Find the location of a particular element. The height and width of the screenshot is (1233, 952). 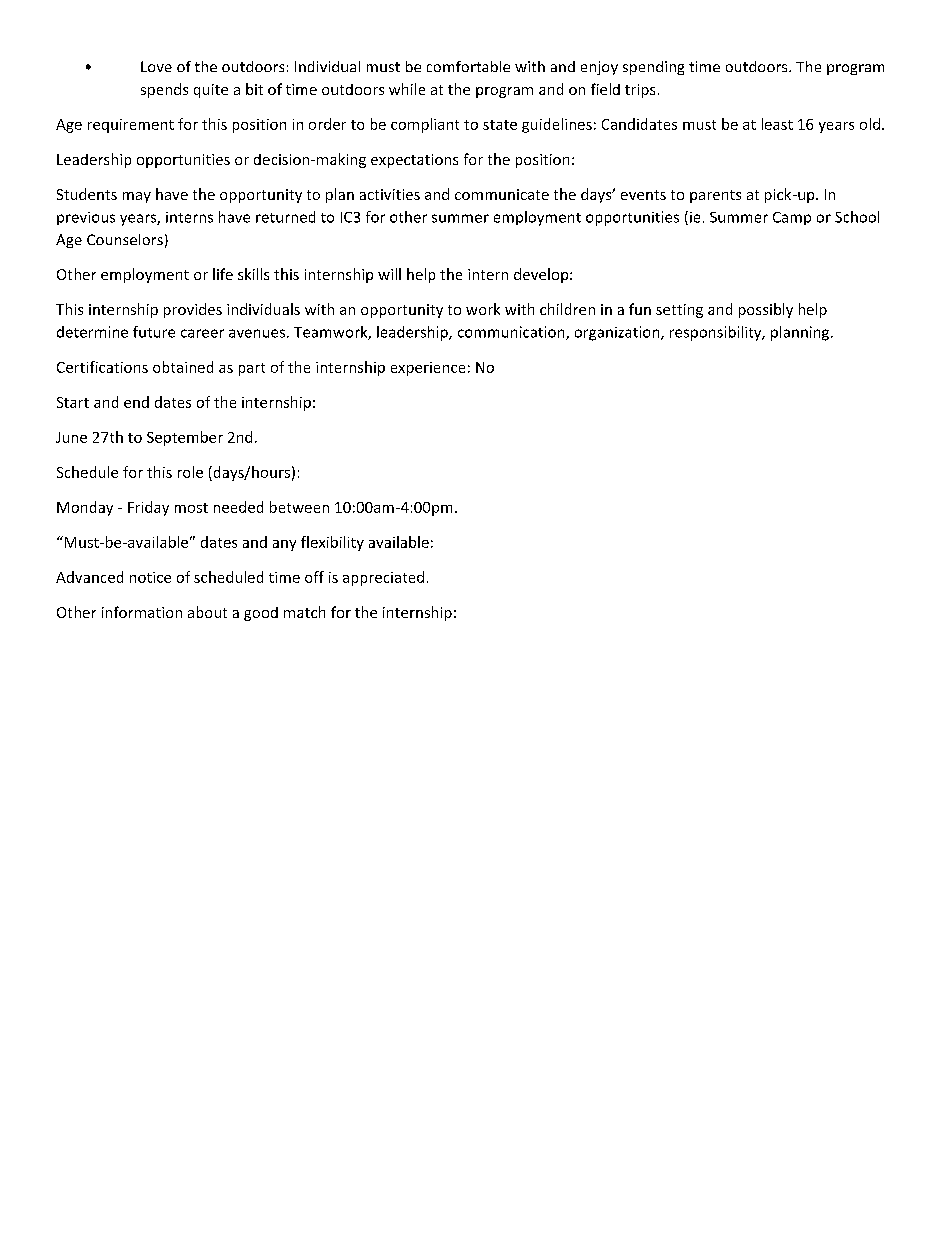

least is located at coordinates (777, 124).
